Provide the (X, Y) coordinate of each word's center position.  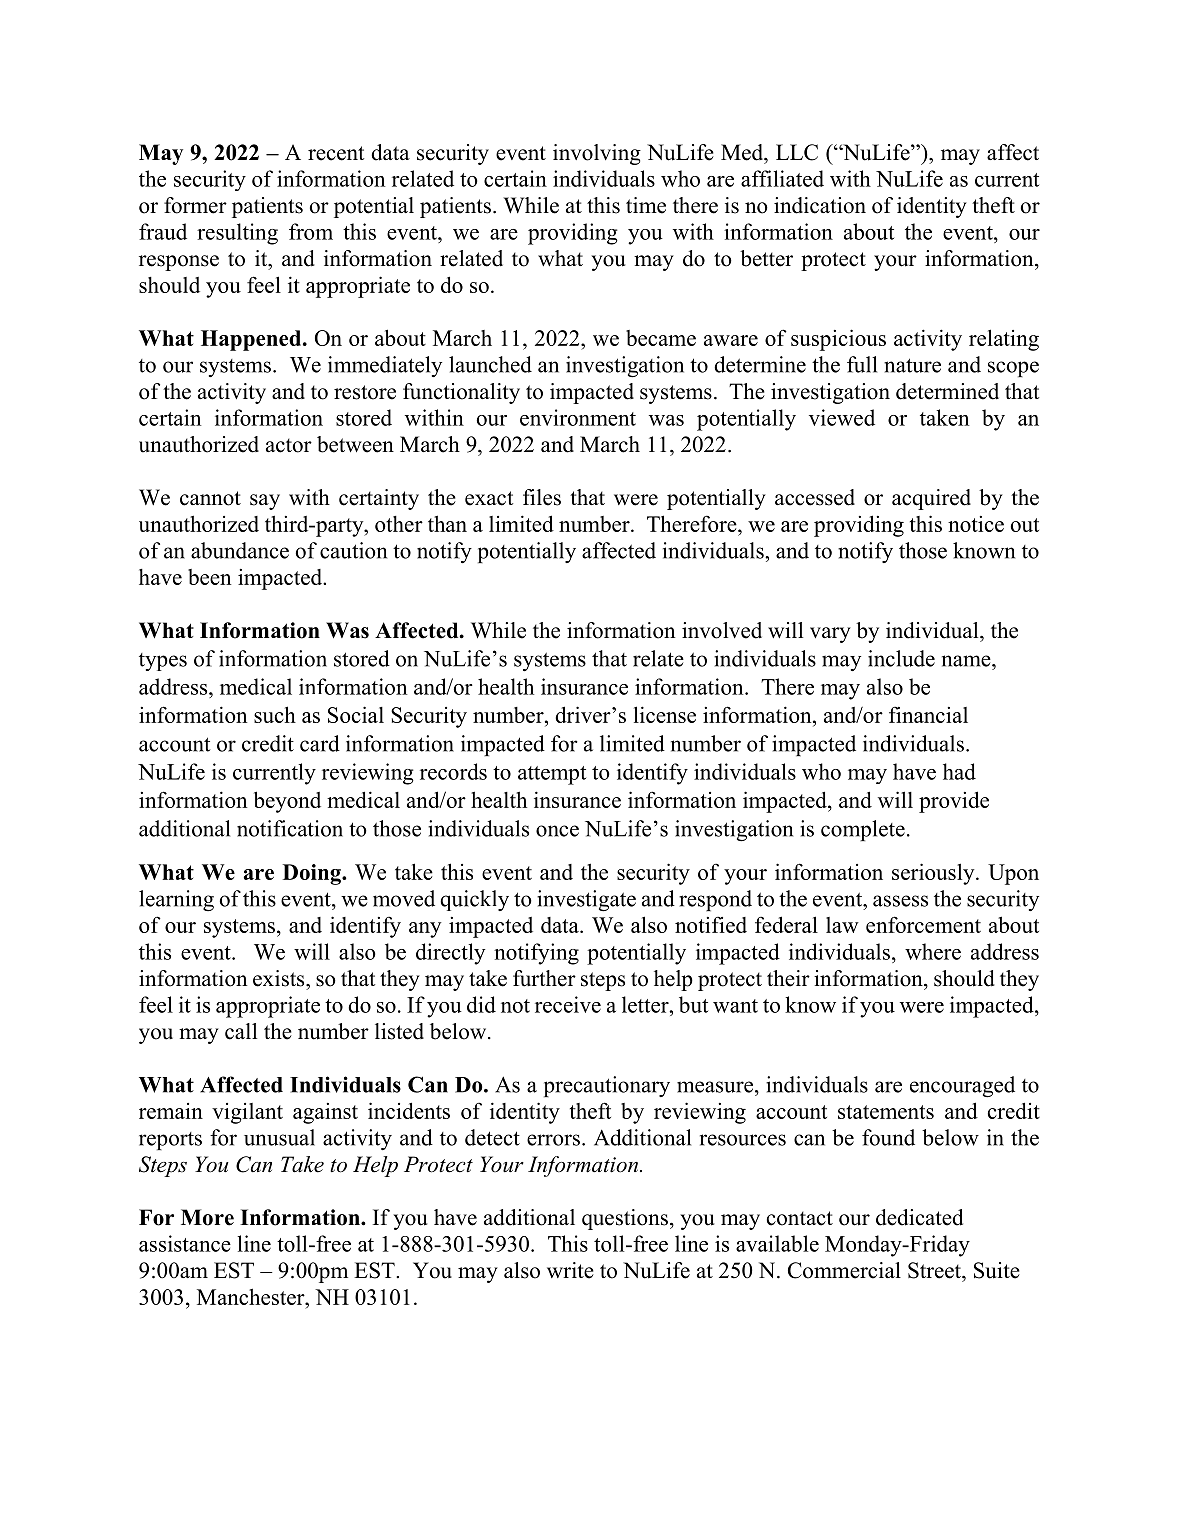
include (901, 658)
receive (568, 1004)
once (557, 831)
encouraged (962, 1087)
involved (722, 630)
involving (597, 154)
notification (290, 828)
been (209, 577)
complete (863, 830)
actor (289, 445)
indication (820, 205)
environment (578, 417)
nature (912, 365)
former (195, 205)
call (241, 1031)
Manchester (252, 1296)
